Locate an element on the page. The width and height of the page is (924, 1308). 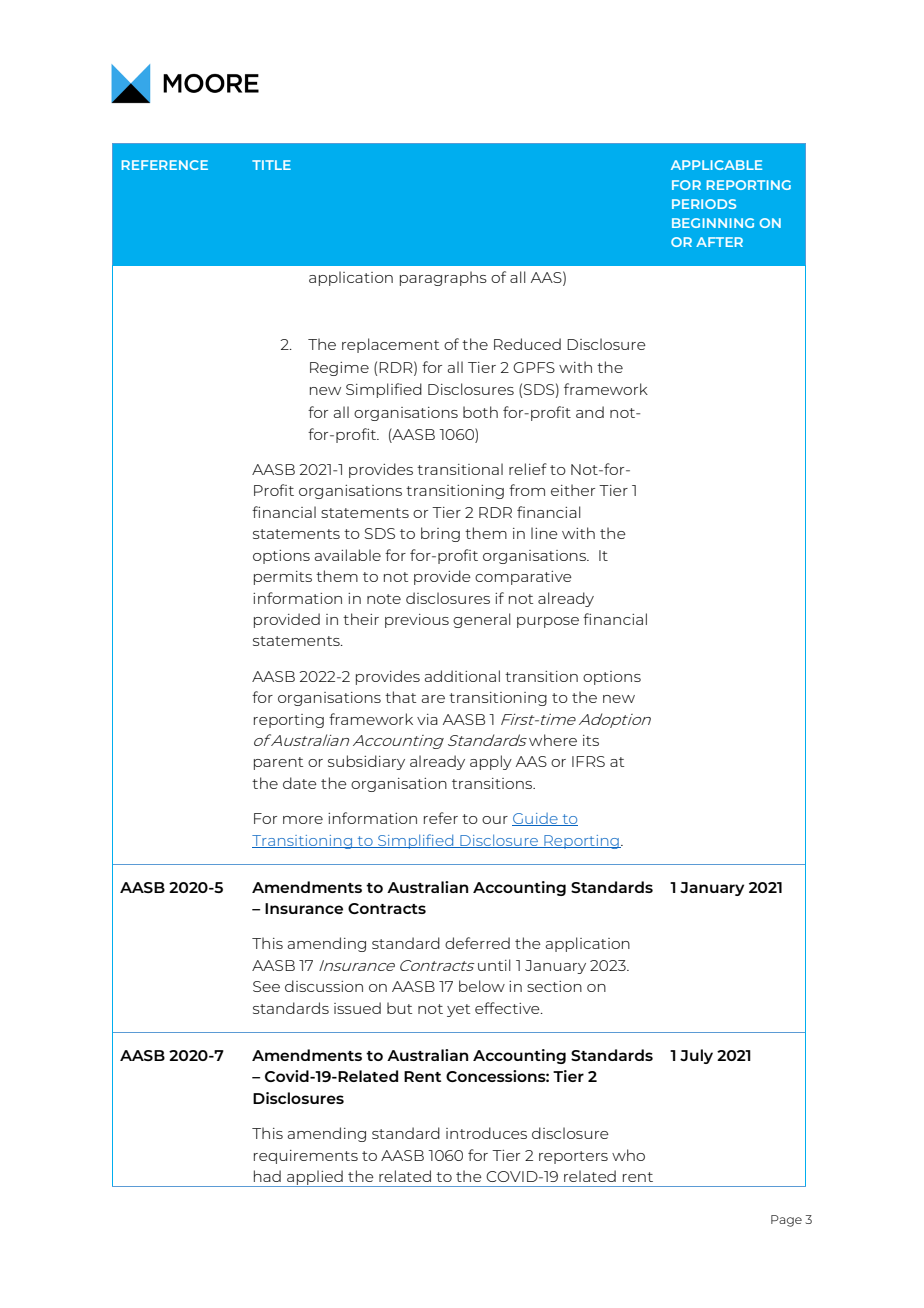
PERIODS is located at coordinates (704, 204).
